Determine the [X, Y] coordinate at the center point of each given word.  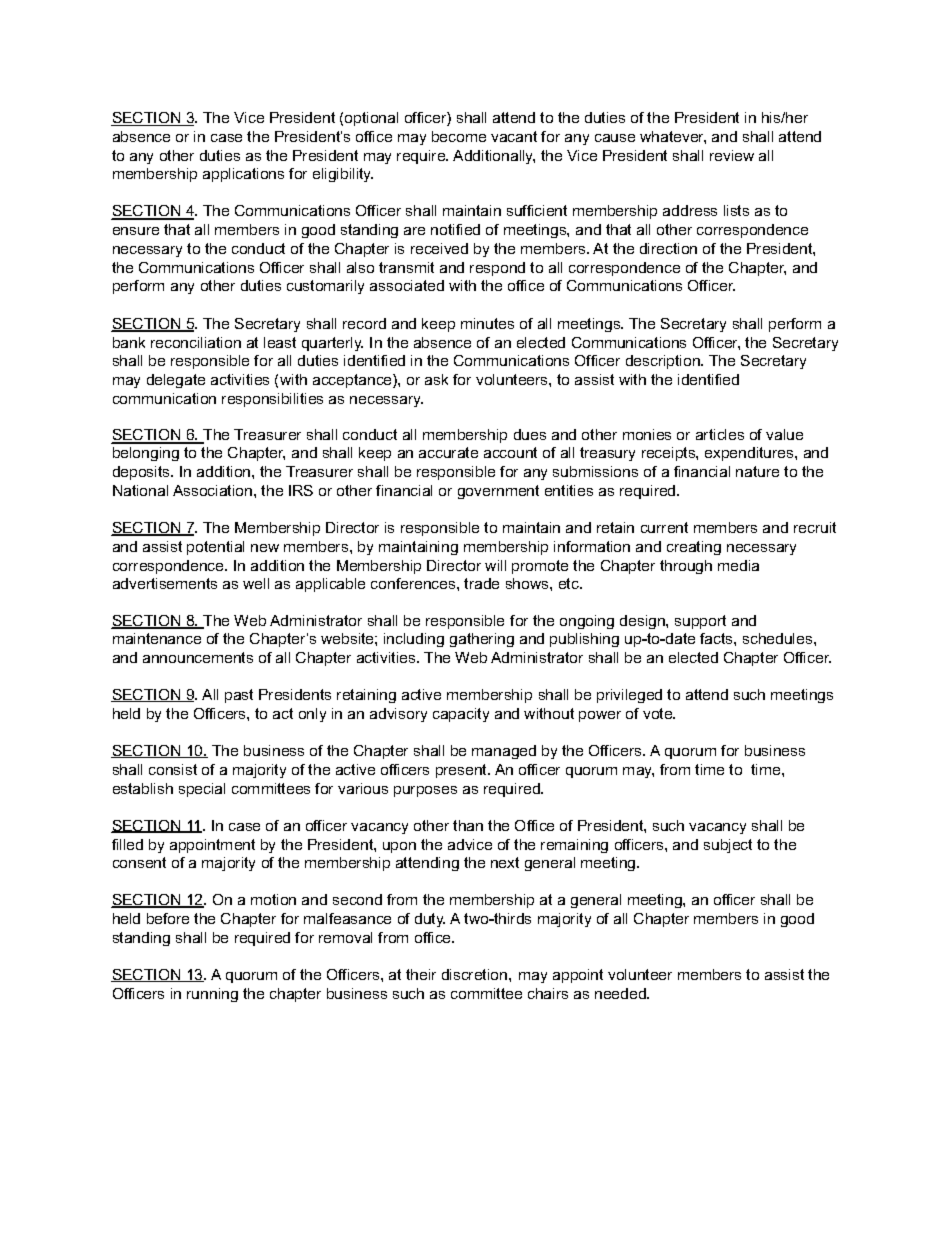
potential [215, 548]
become [459, 136]
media [738, 565]
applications [243, 175]
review [732, 155]
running [212, 995]
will [495, 565]
